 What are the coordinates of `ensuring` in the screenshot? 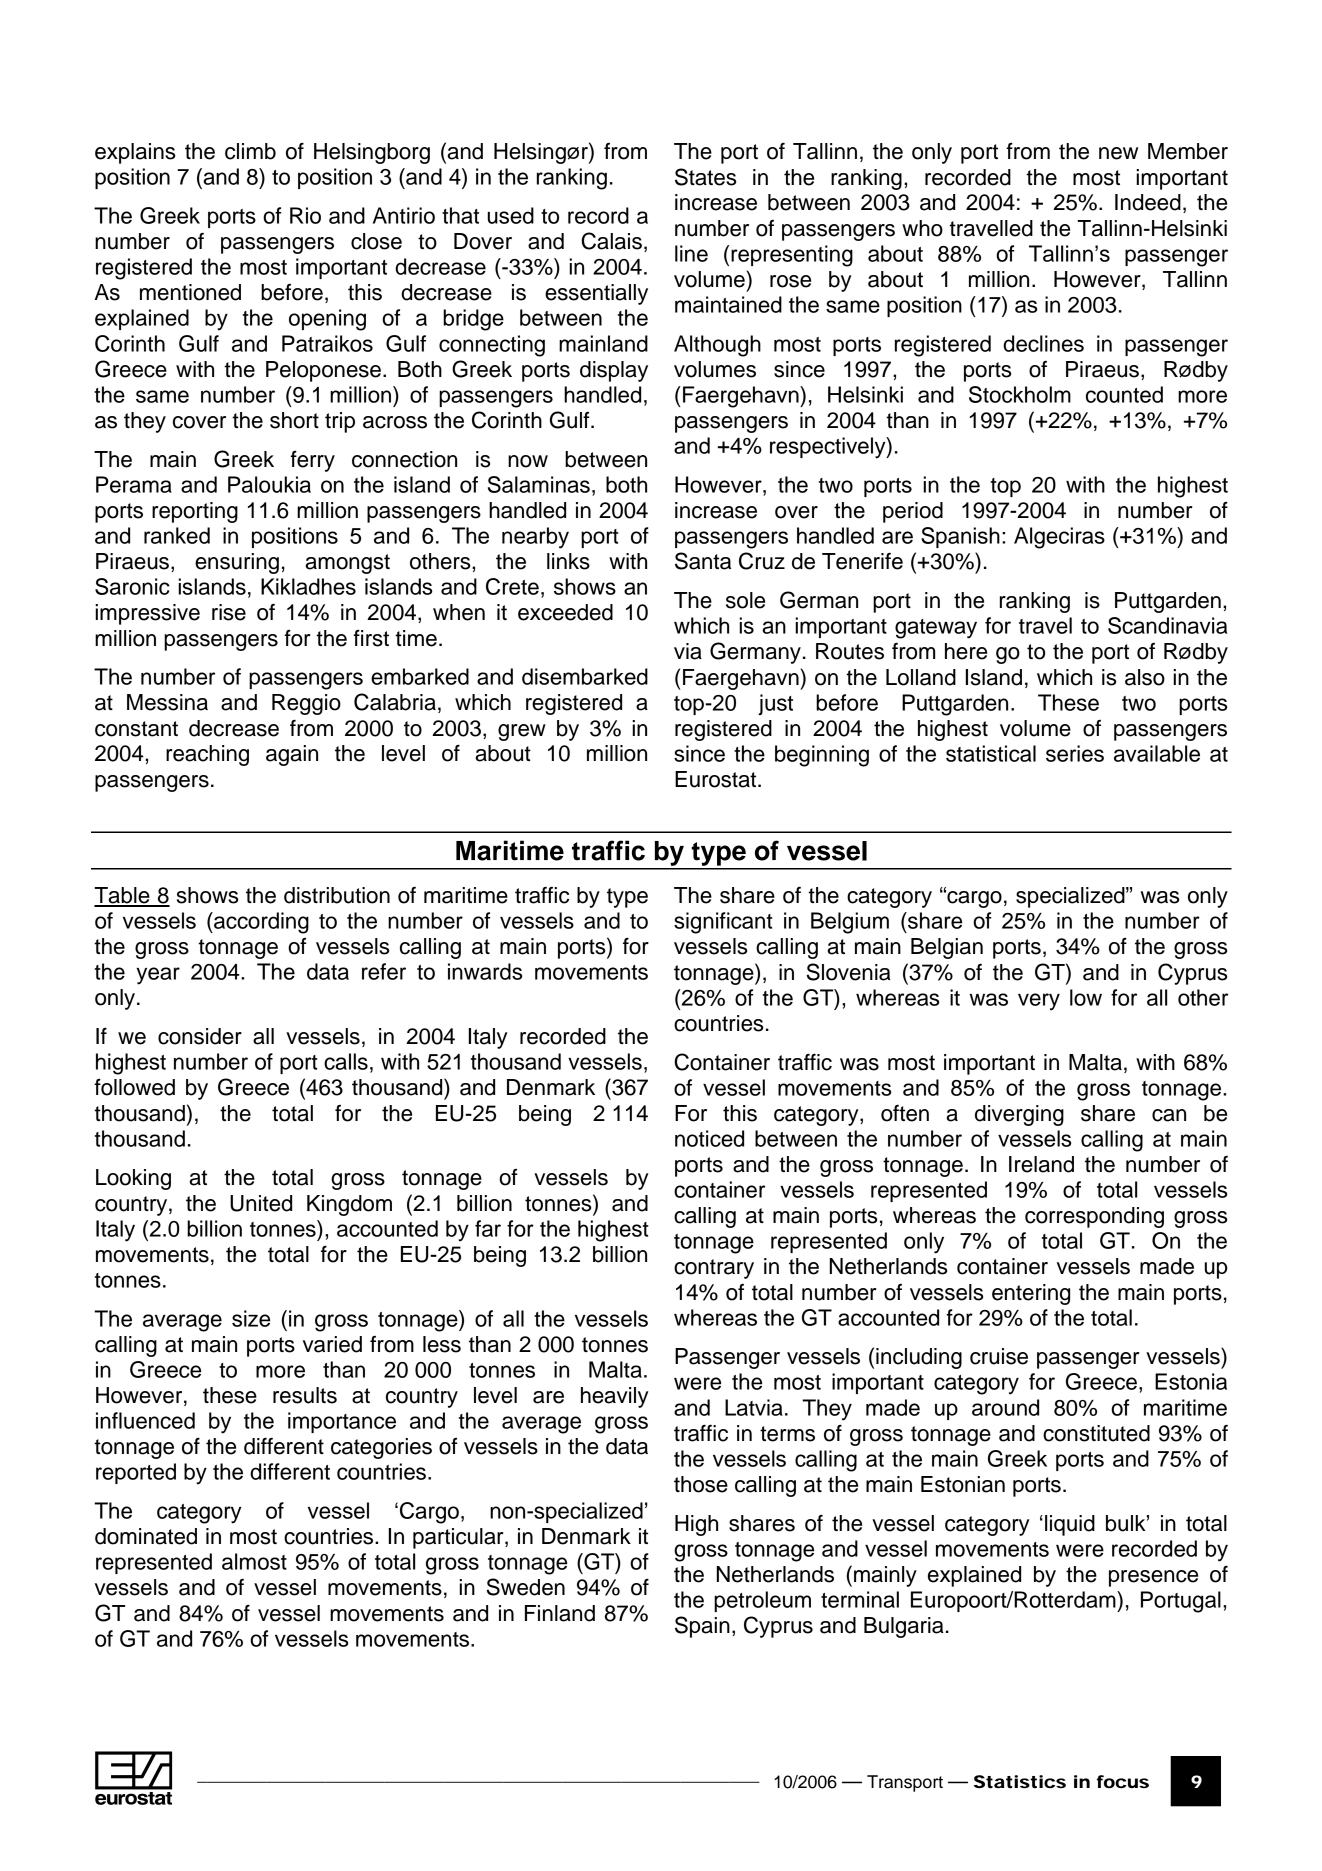 It's located at (237, 563).
